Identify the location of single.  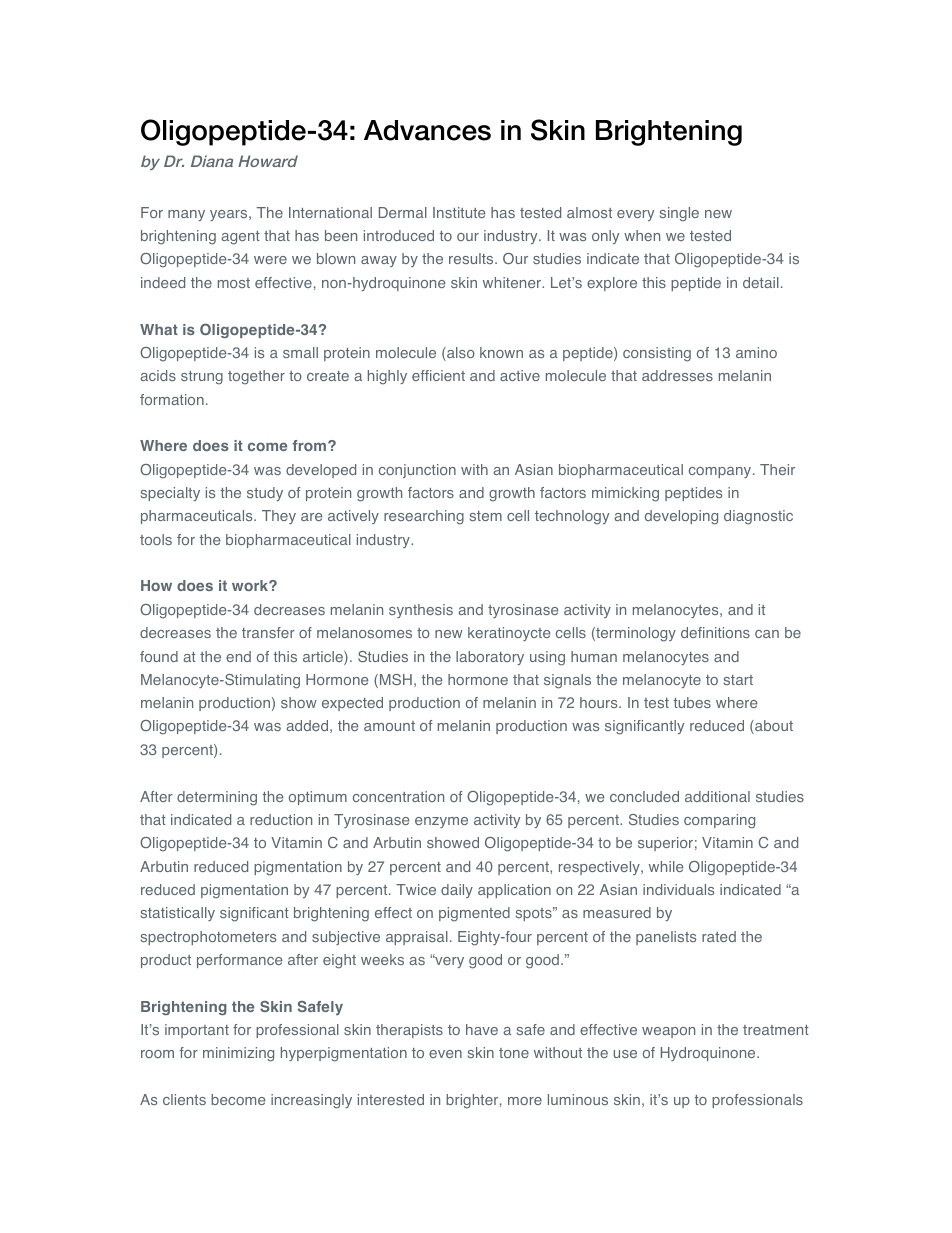
(679, 214).
